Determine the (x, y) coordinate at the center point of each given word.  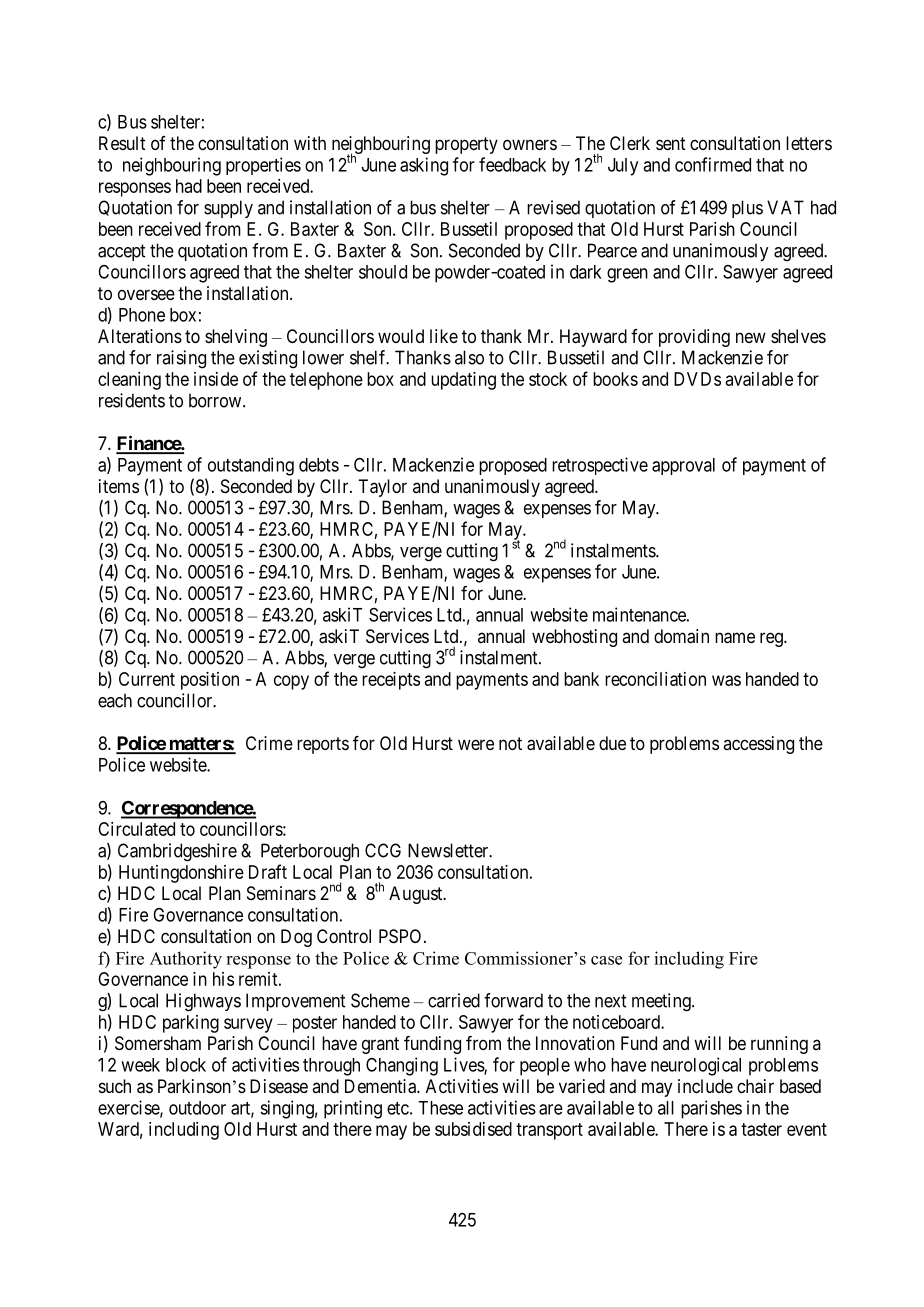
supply (228, 209)
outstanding (251, 466)
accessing (758, 745)
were (476, 744)
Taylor (382, 488)
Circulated (136, 829)
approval (683, 466)
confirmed (713, 164)
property (466, 145)
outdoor (197, 1108)
